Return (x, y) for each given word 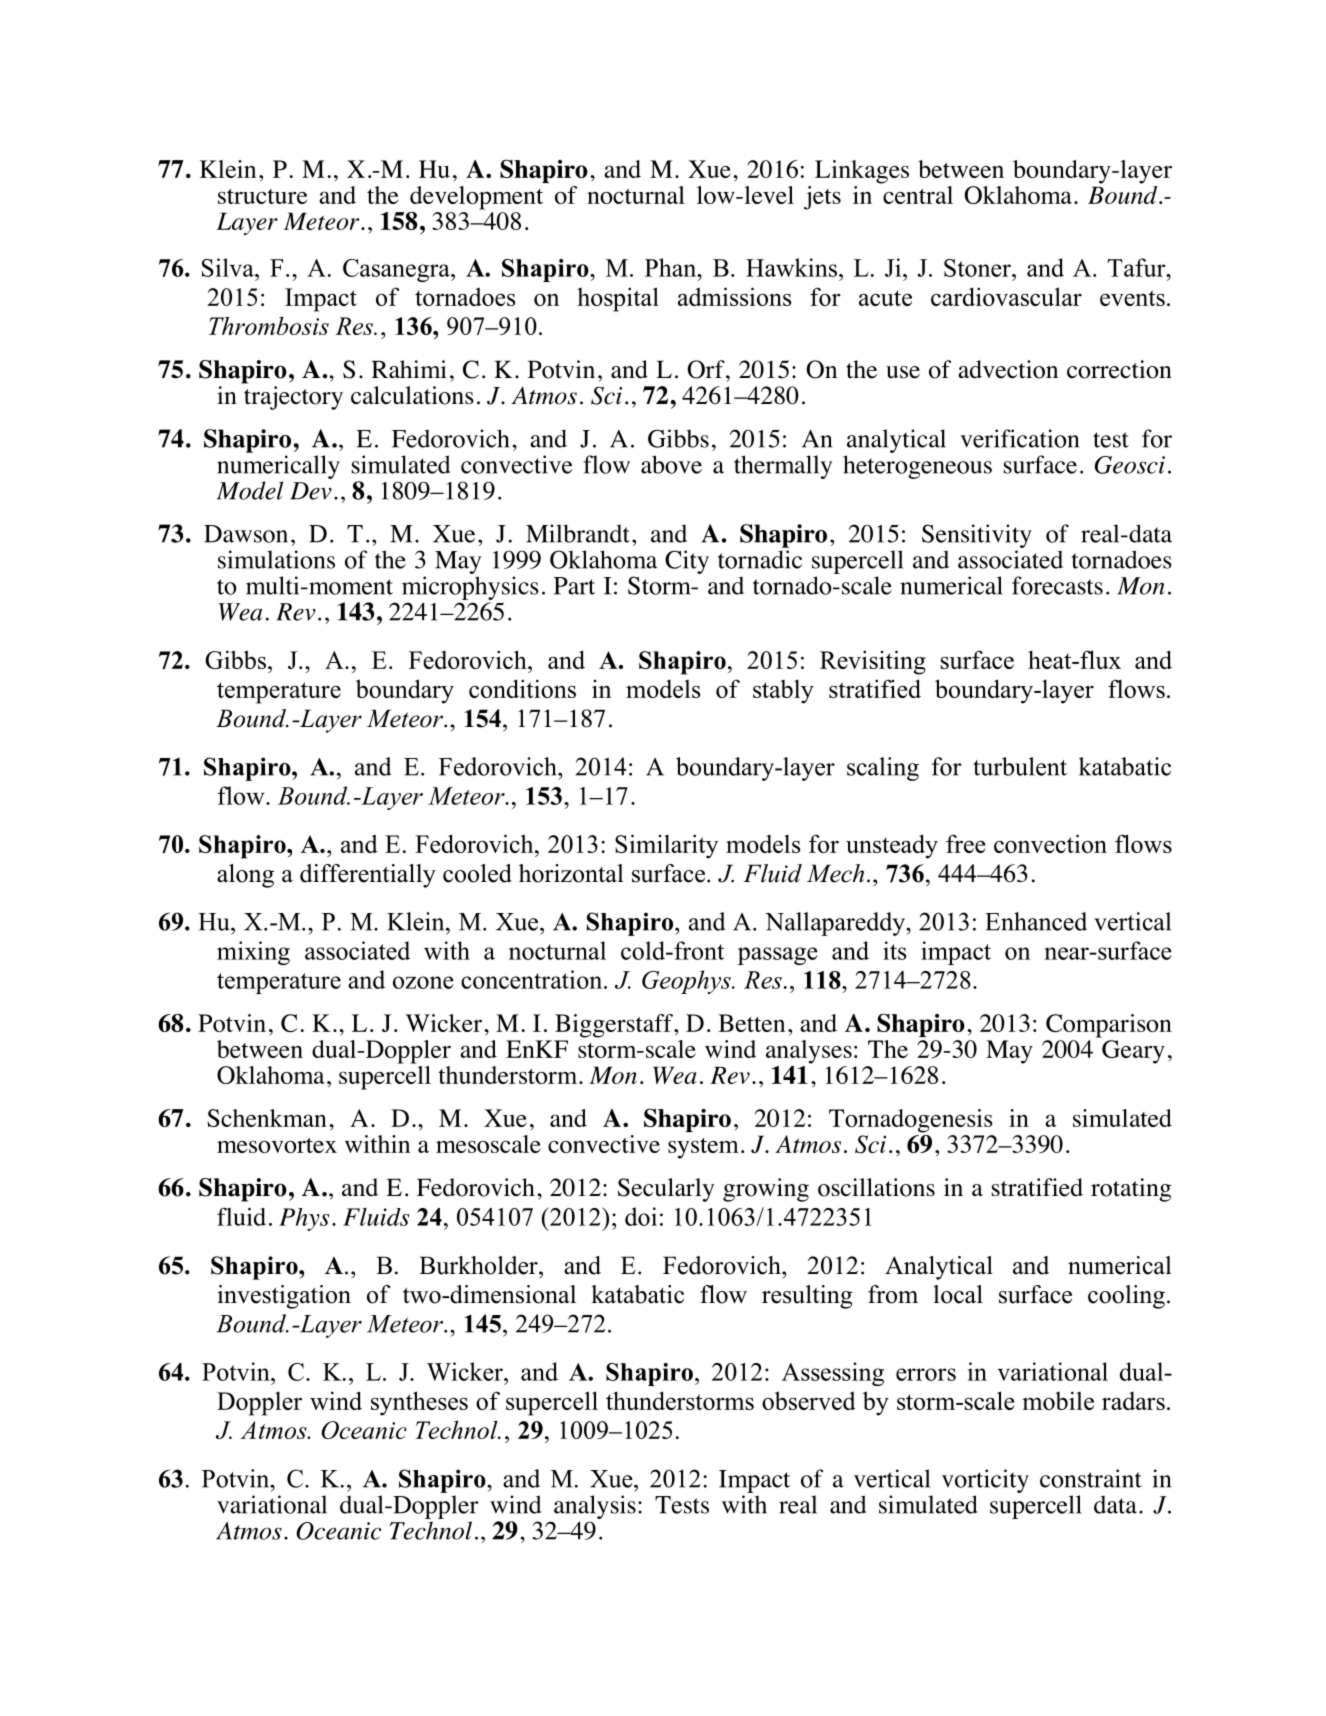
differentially (368, 876)
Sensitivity (977, 536)
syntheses (419, 1403)
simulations (276, 559)
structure (262, 196)
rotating (1131, 1190)
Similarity (666, 846)
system (703, 1148)
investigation (284, 1297)
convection (1050, 843)
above (671, 464)
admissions (734, 296)
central (918, 195)
